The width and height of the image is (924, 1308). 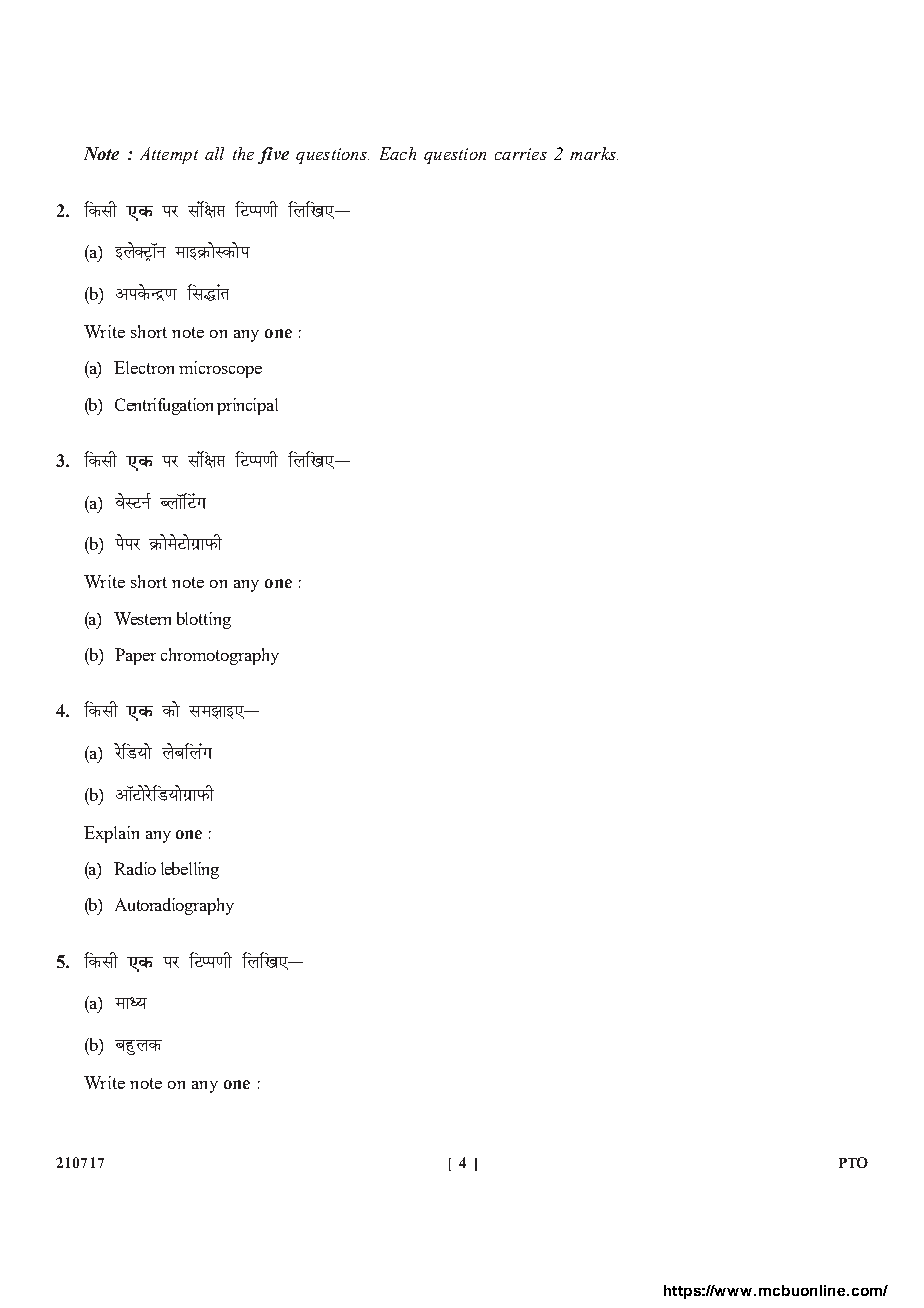 What do you see at coordinates (135, 656) in the image?
I see `Paper` at bounding box center [135, 656].
